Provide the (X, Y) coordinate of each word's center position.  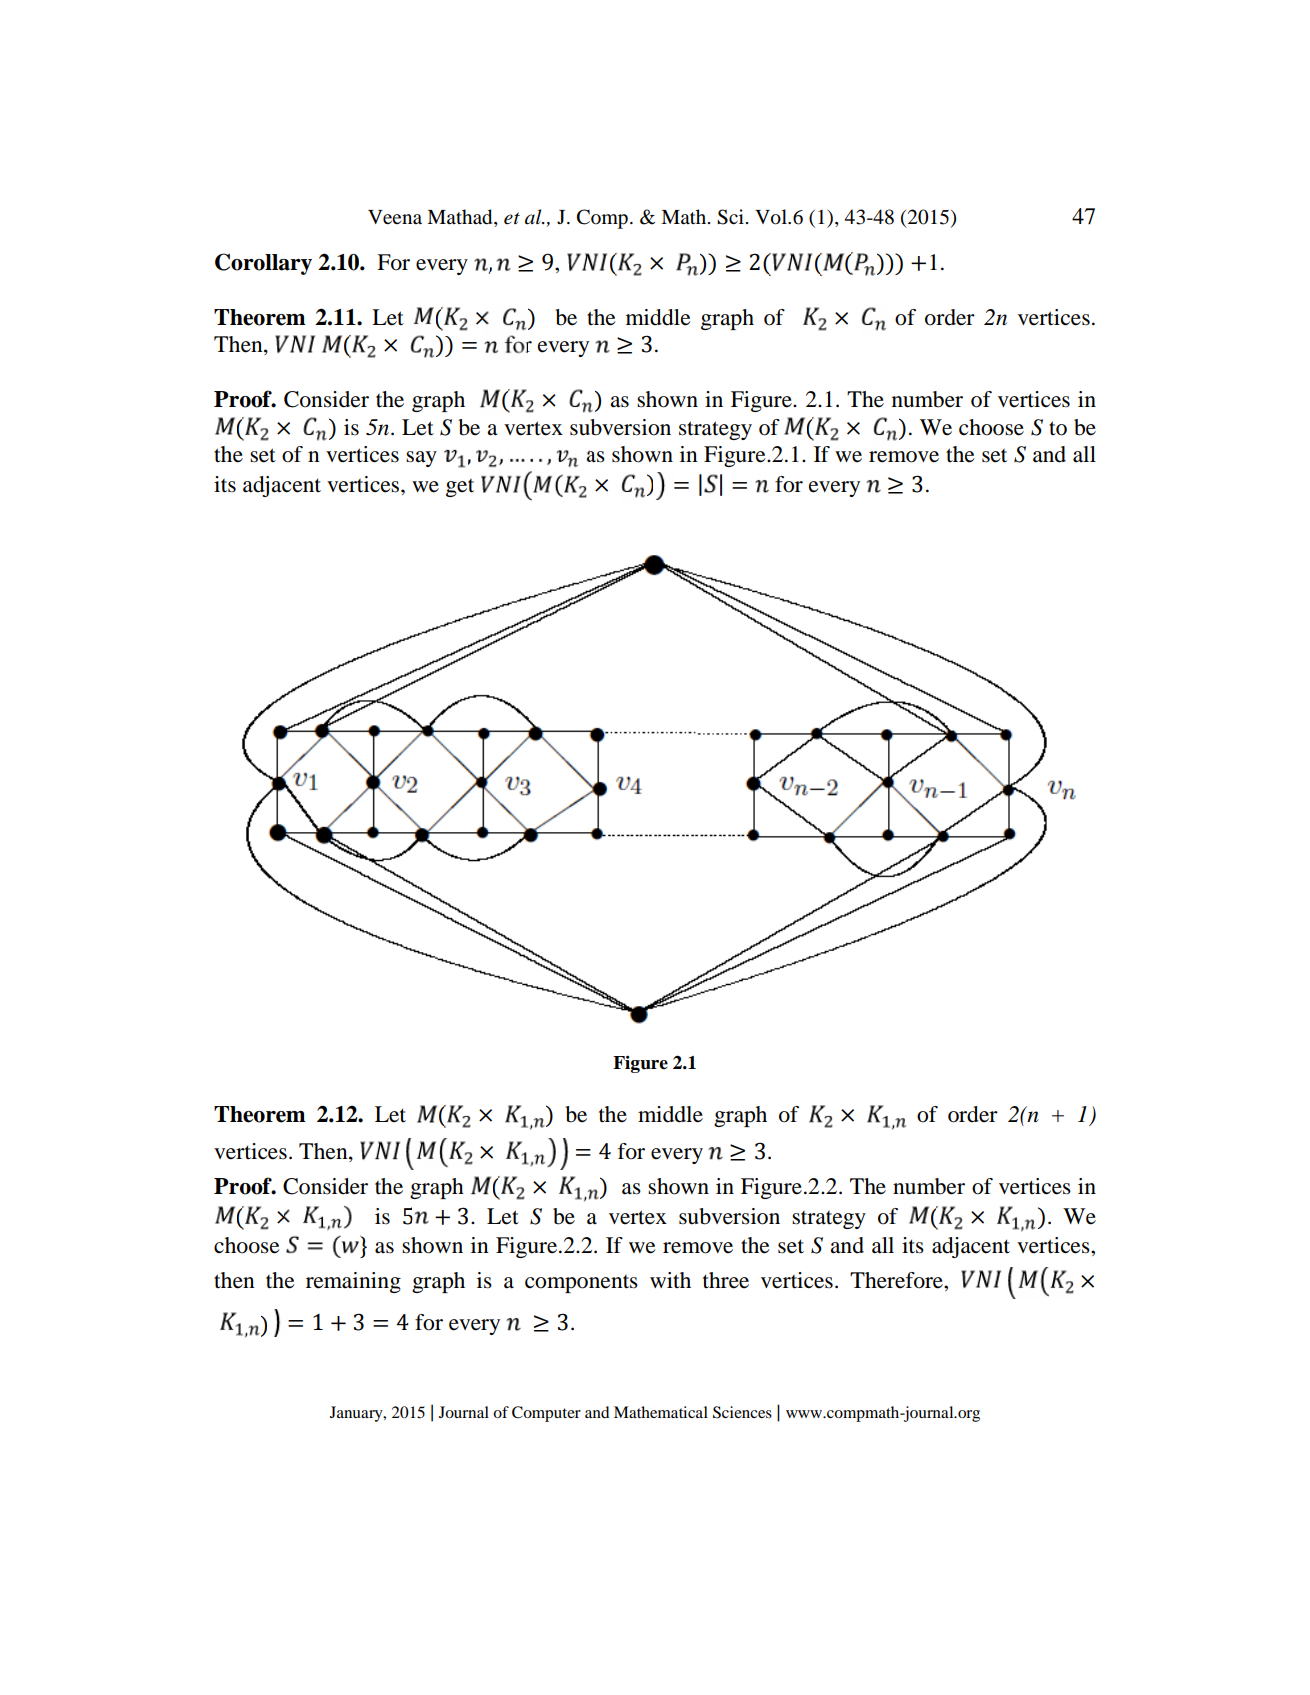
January (357, 1414)
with (670, 1280)
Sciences (742, 1412)
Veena (395, 217)
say (421, 459)
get (460, 488)
